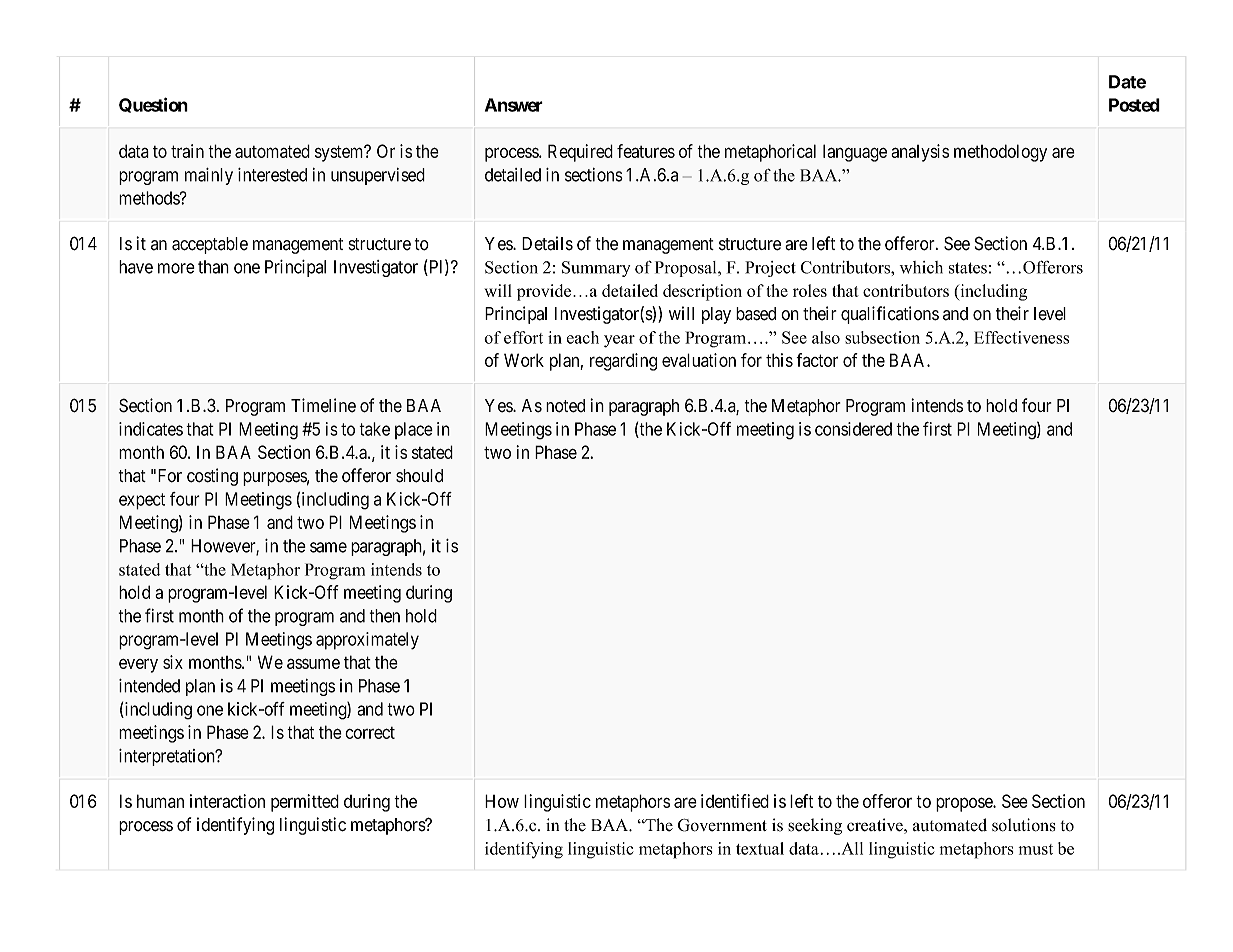  Describe the element at coordinates (367, 641) in the screenshot. I see `approximately` at that location.
